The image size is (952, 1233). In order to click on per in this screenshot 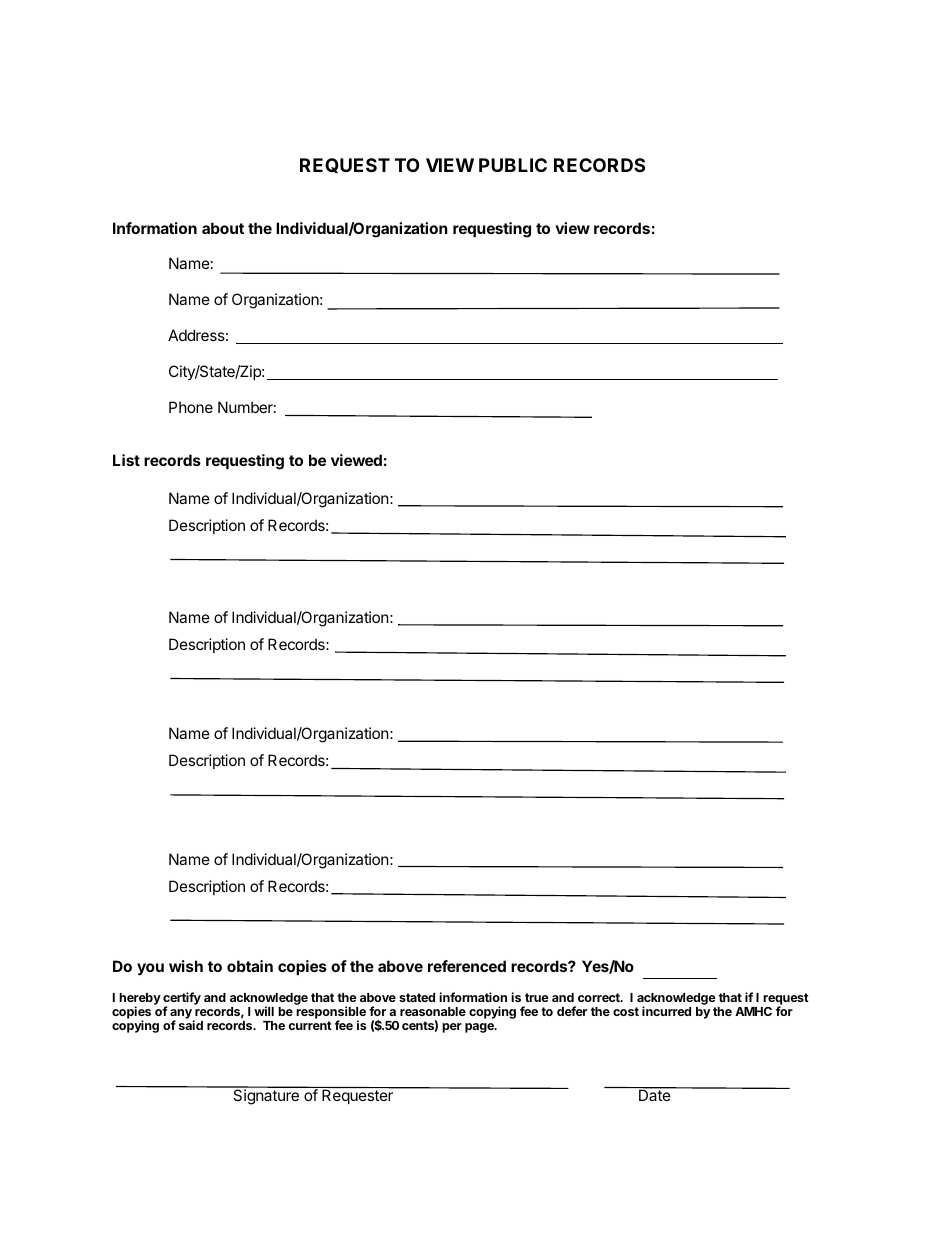, I will do `click(452, 1028)`.
